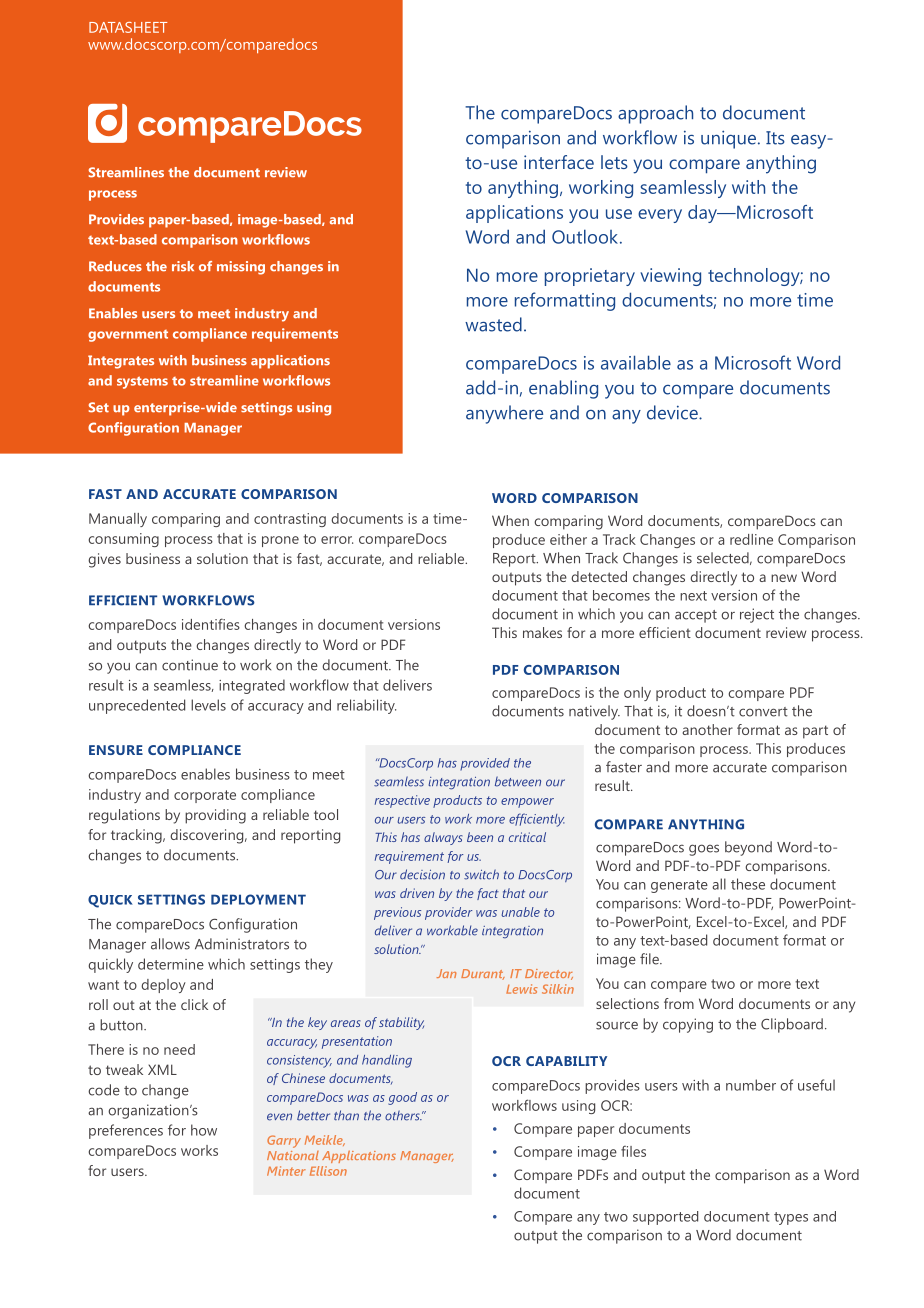 The image size is (924, 1308). Describe the element at coordinates (614, 162) in the screenshot. I see `lets` at that location.
